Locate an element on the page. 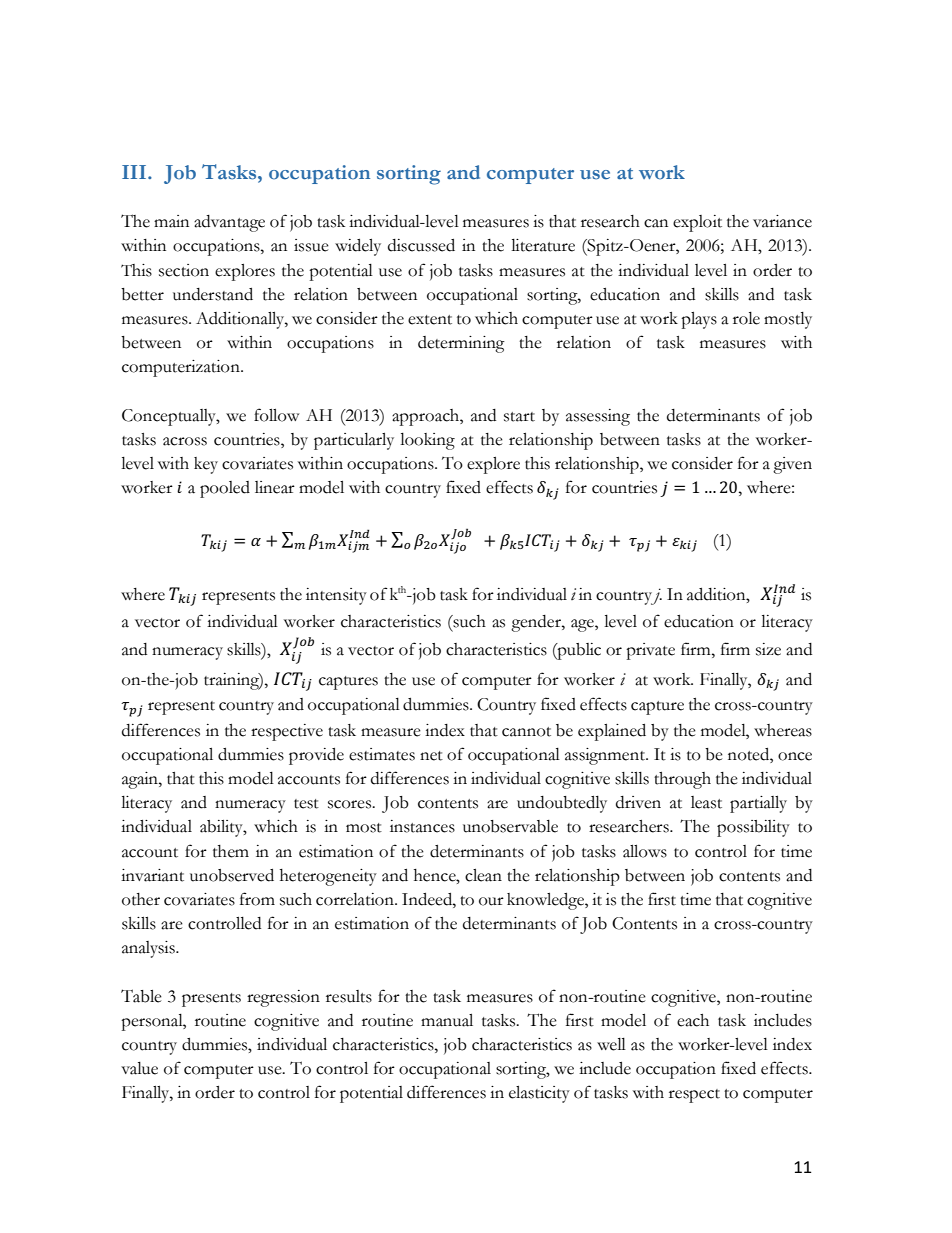 Image resolution: width=952 pixels, height=1233 pixels. plays is located at coordinates (699, 320).
